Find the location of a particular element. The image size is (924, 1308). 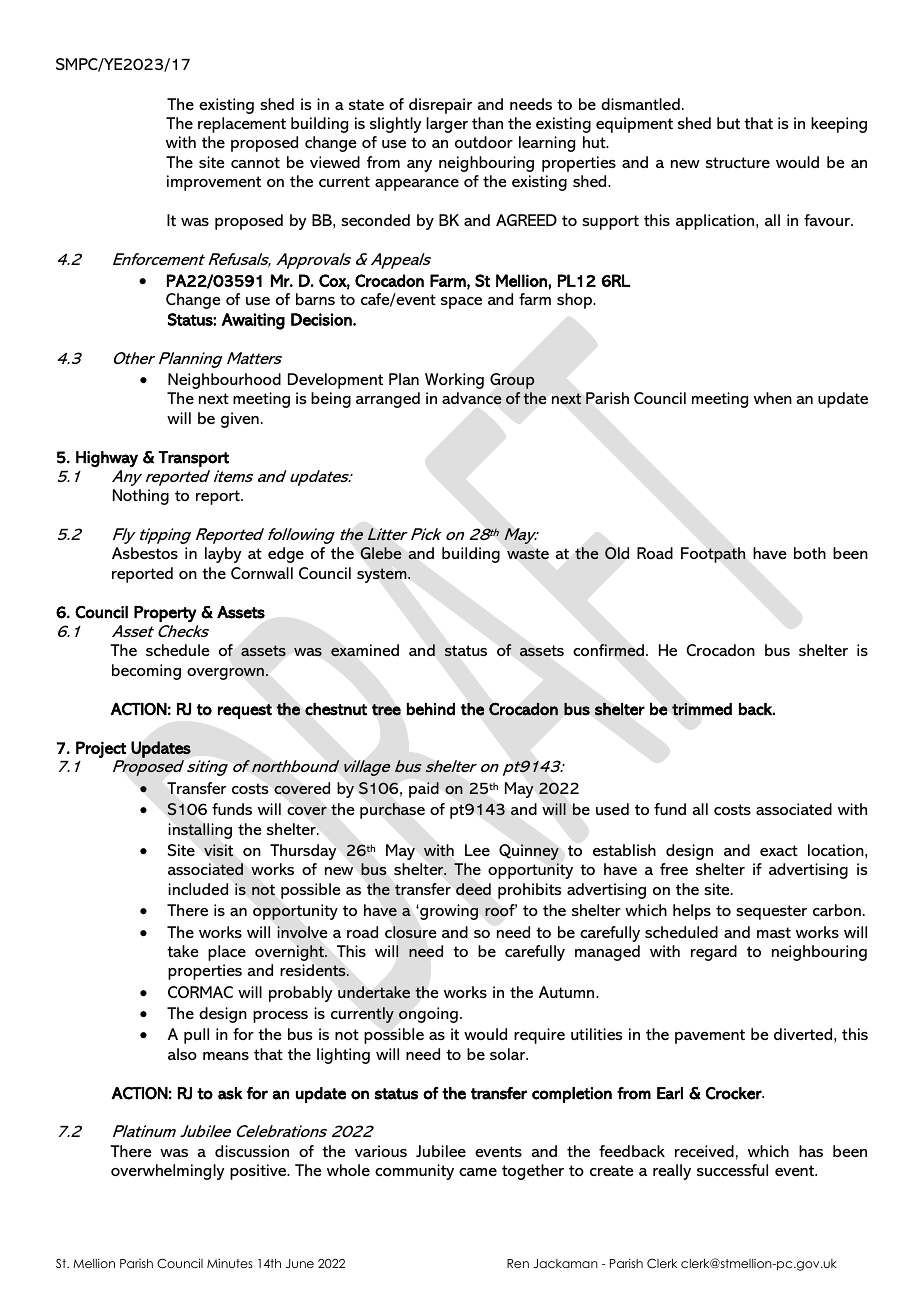

included is located at coordinates (198, 889).
